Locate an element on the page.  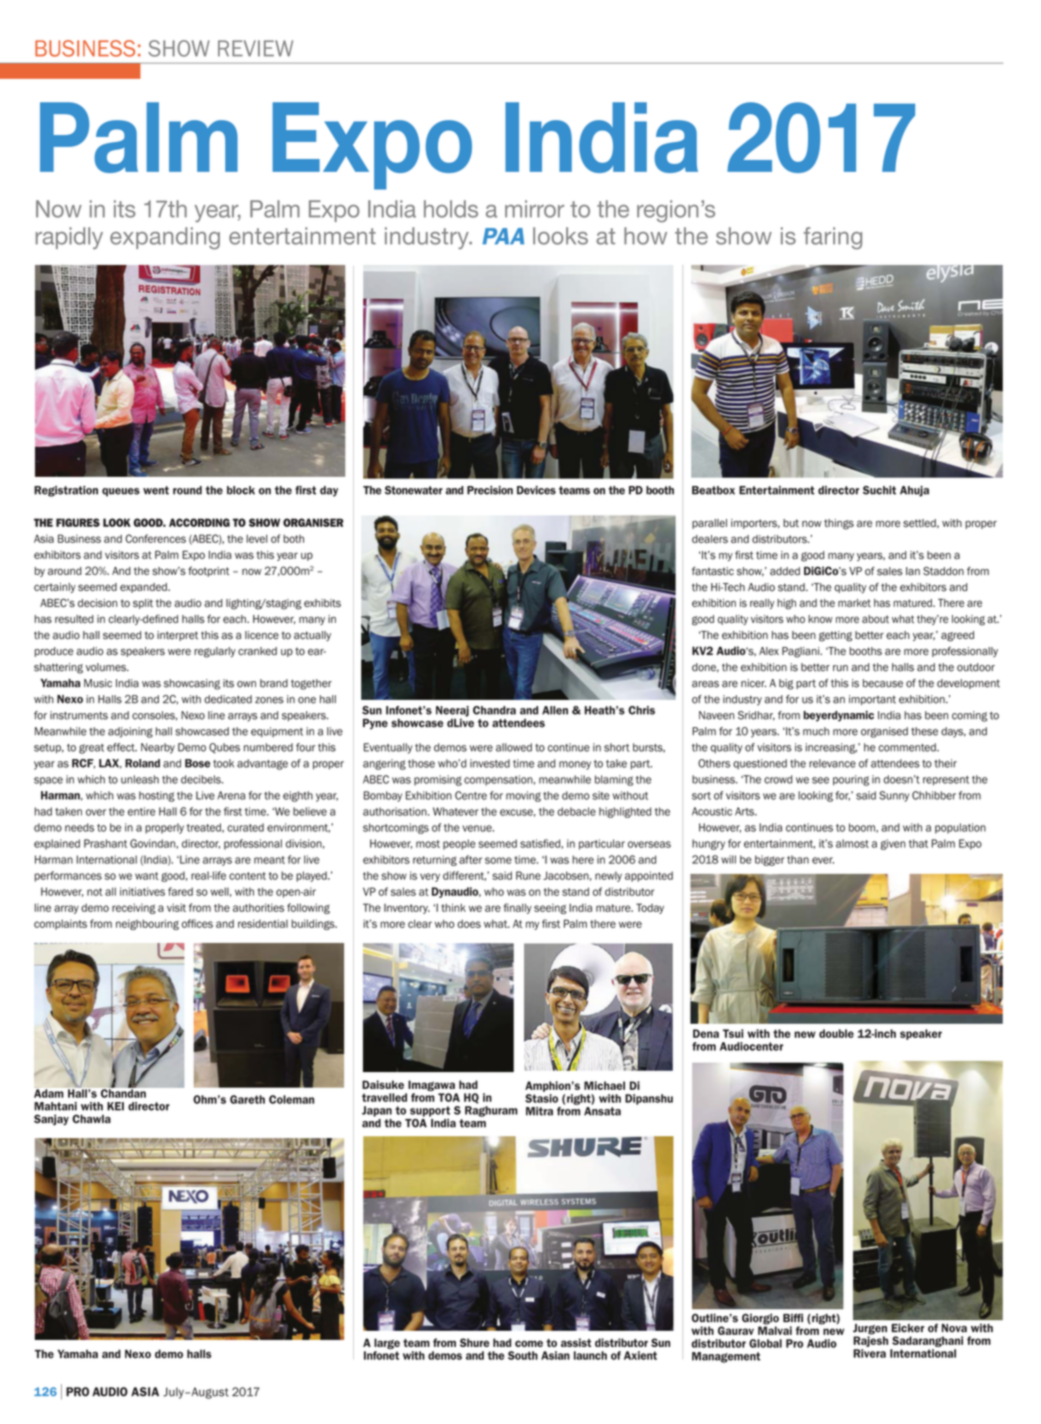
expanding is located at coordinates (165, 238).
